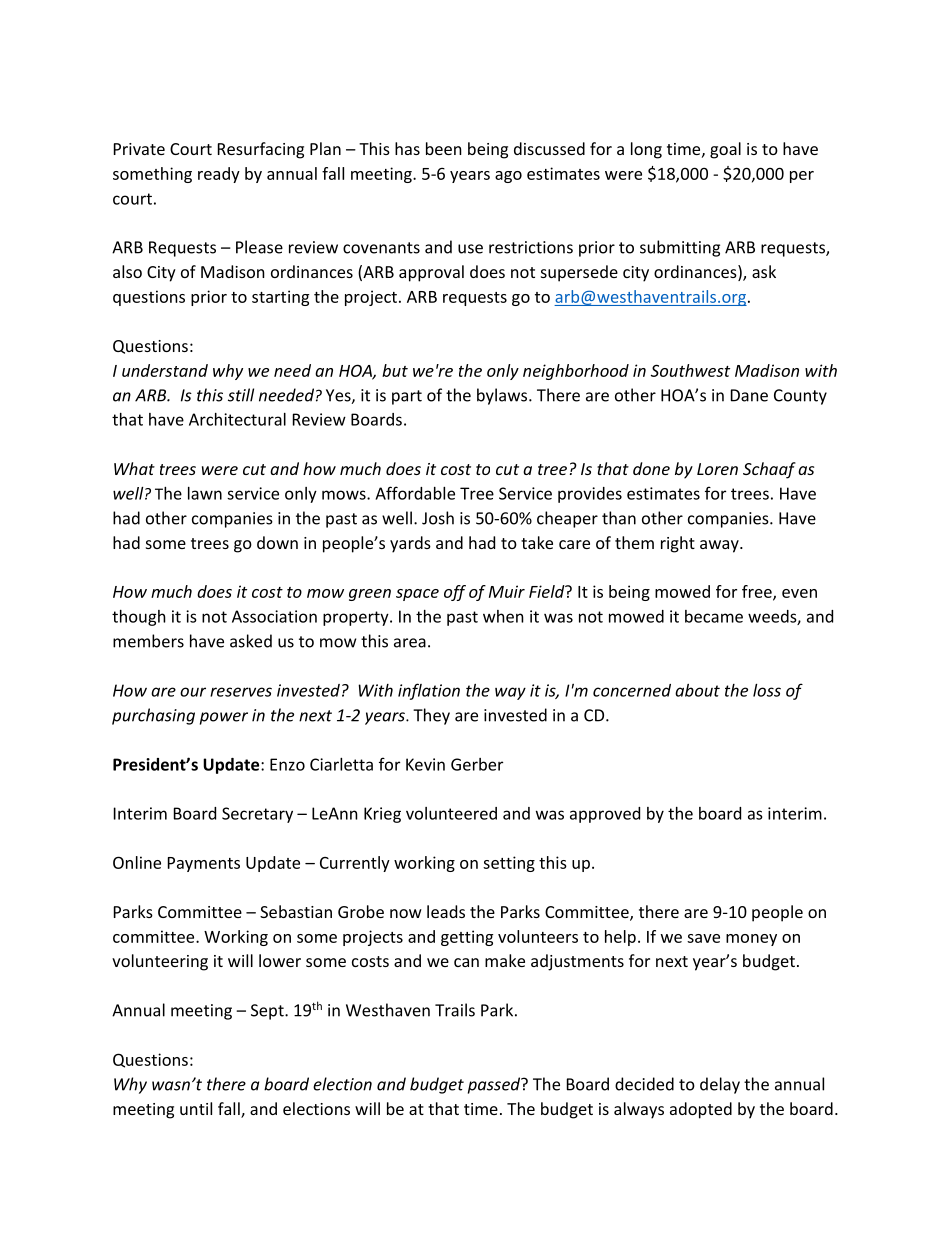  I want to click on passed, so click(495, 1085).
